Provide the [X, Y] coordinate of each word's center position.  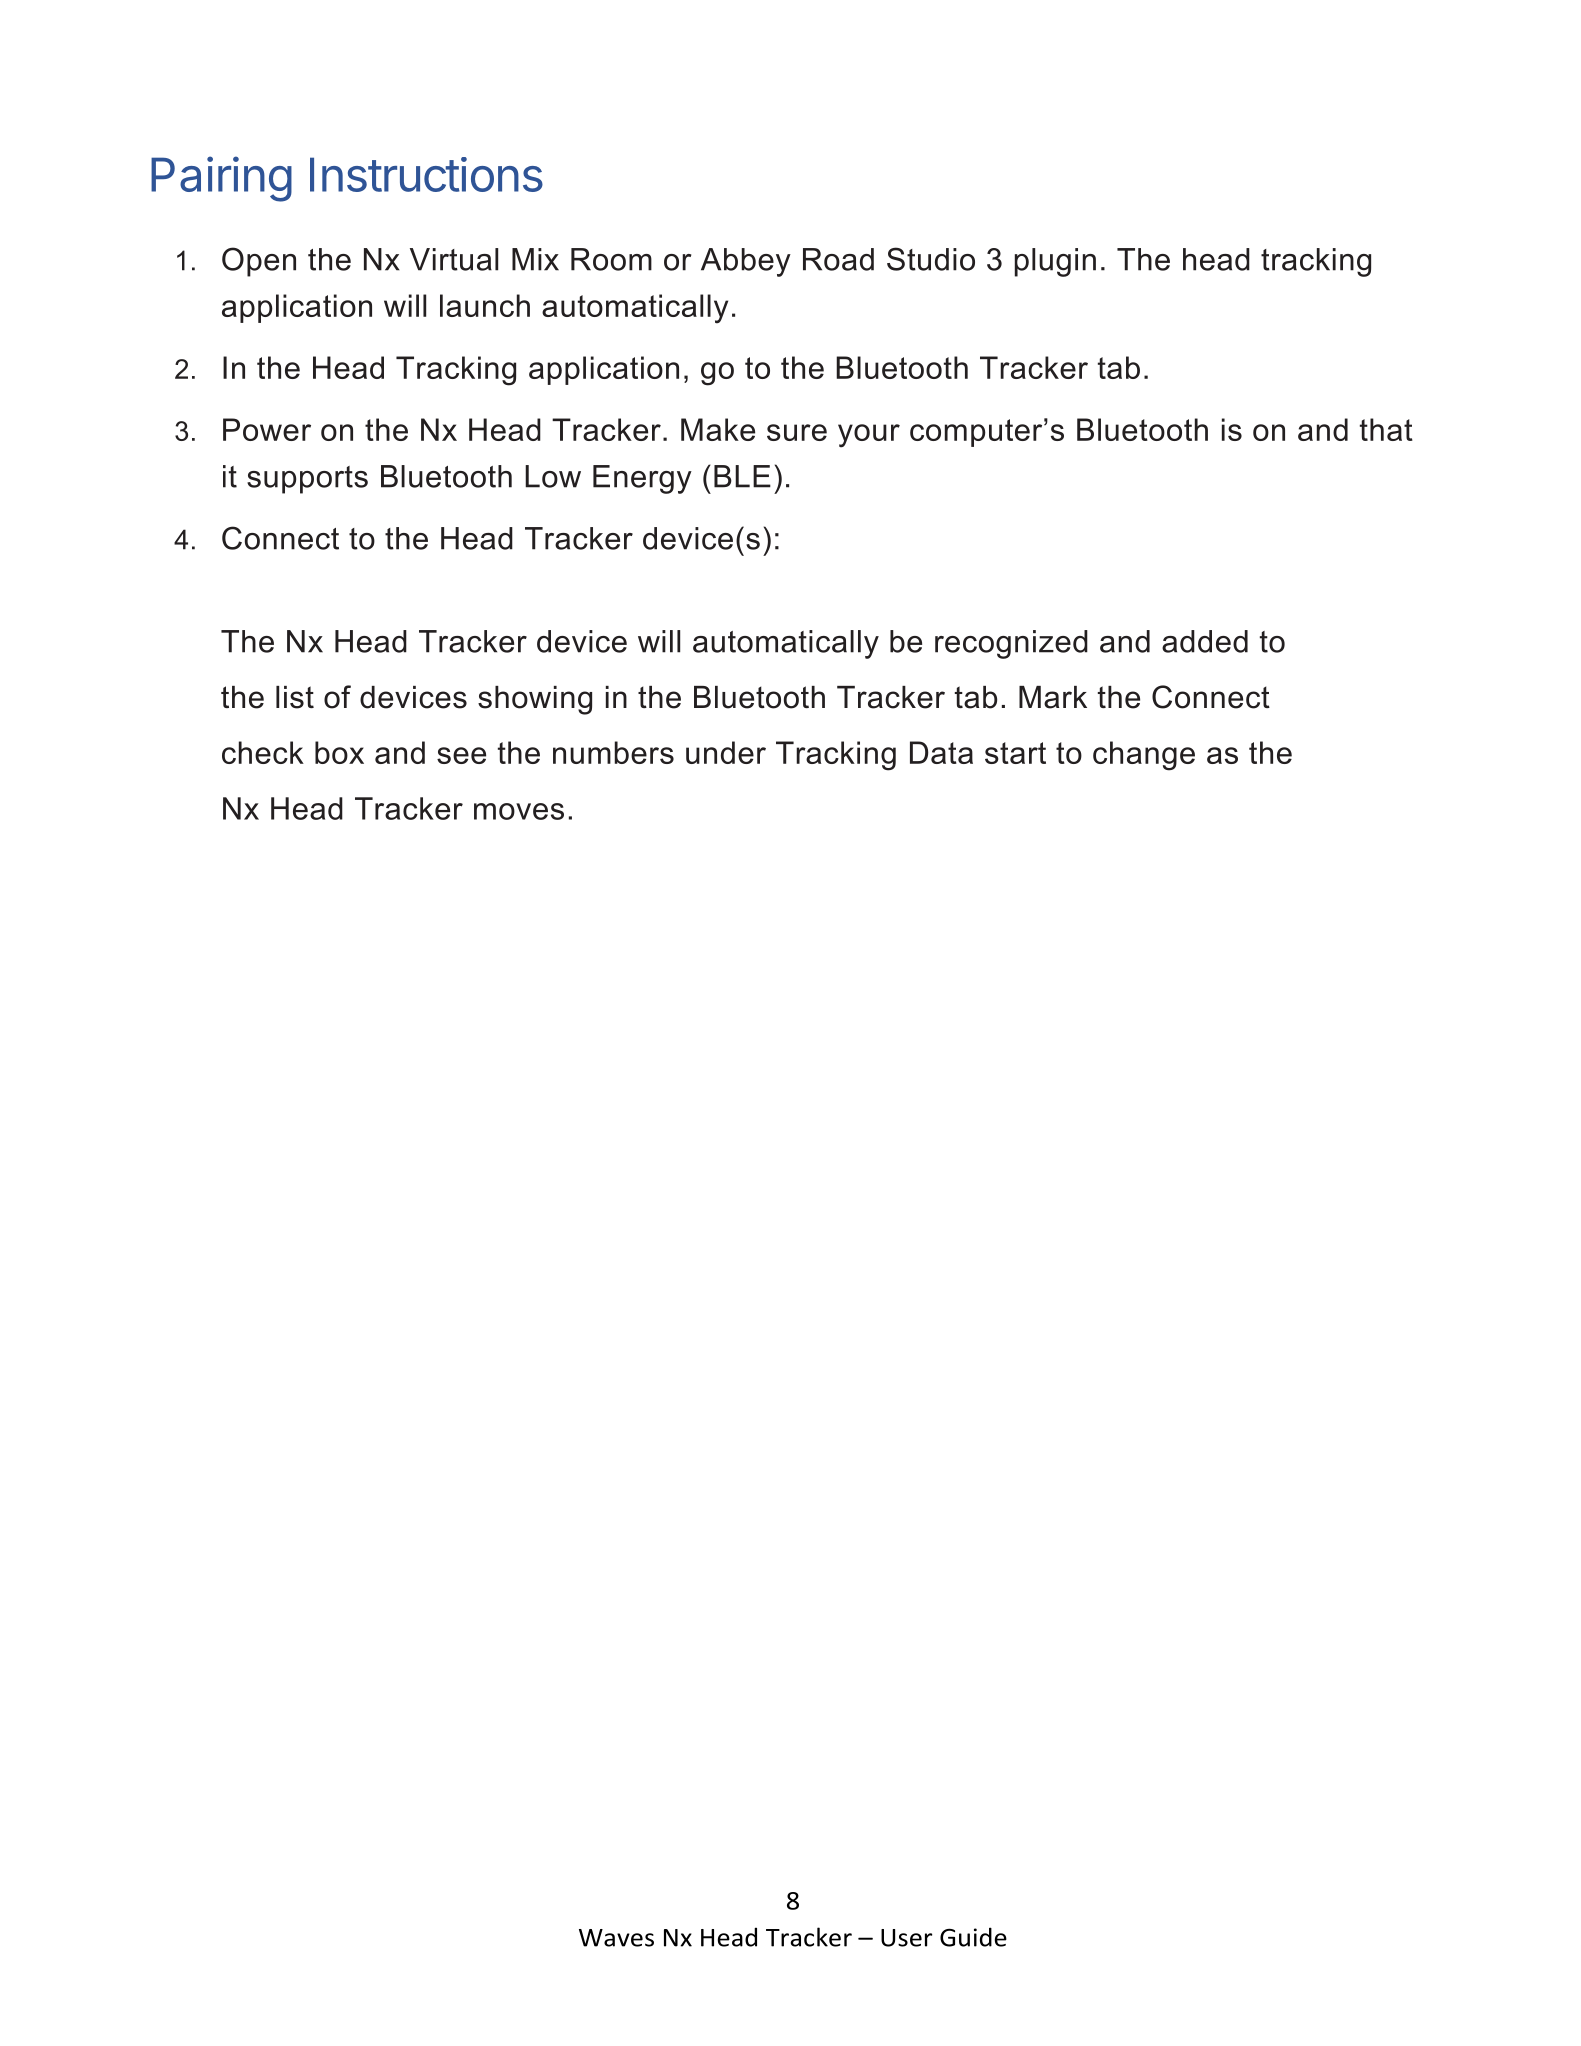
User [906, 1938]
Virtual [454, 259]
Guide [973, 1937]
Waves [616, 1938]
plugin [1055, 262]
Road [838, 259]
